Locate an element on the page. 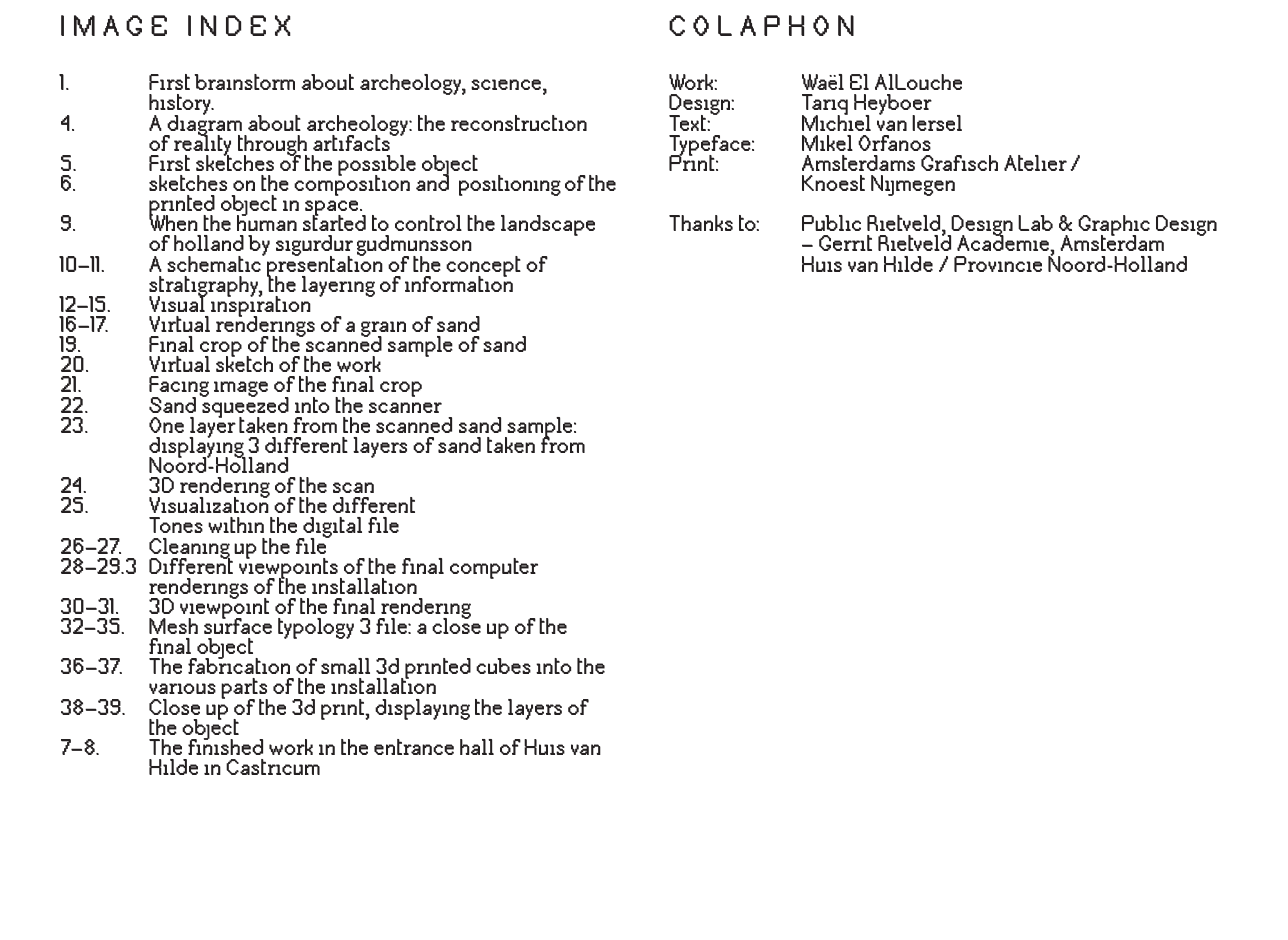  Michiel is located at coordinates (836, 121).
